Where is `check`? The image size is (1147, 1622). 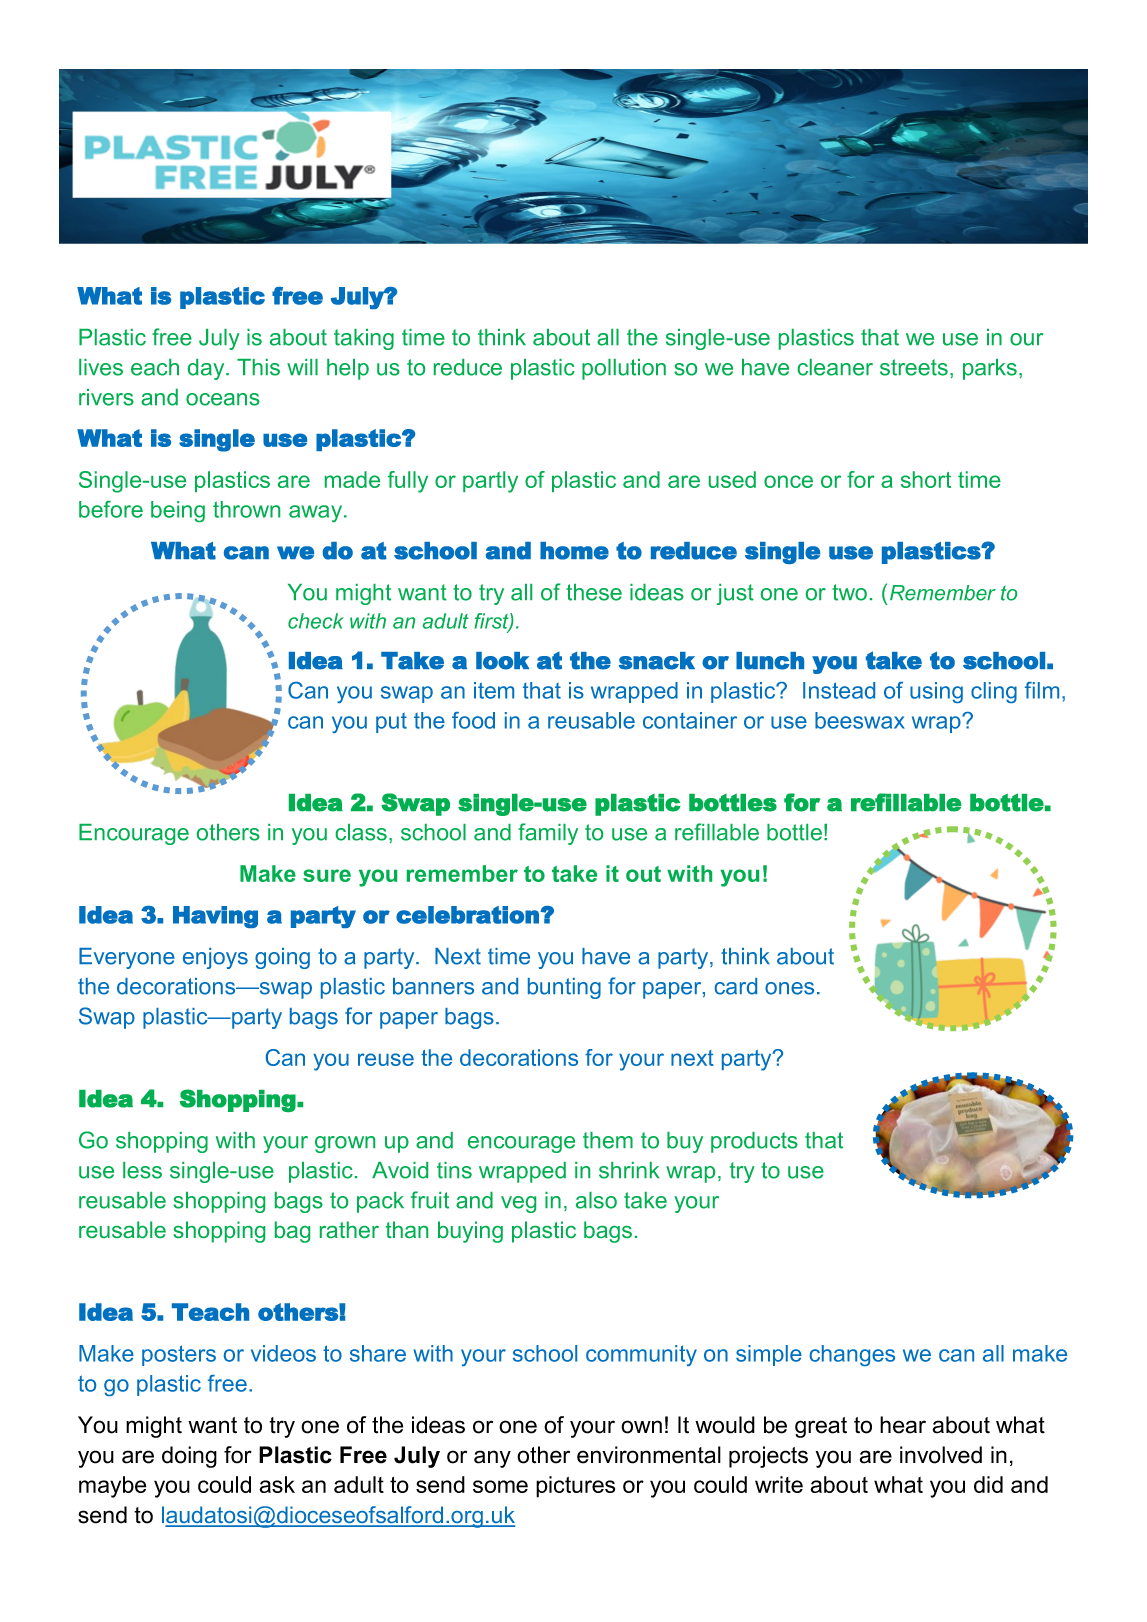
check is located at coordinates (316, 621).
